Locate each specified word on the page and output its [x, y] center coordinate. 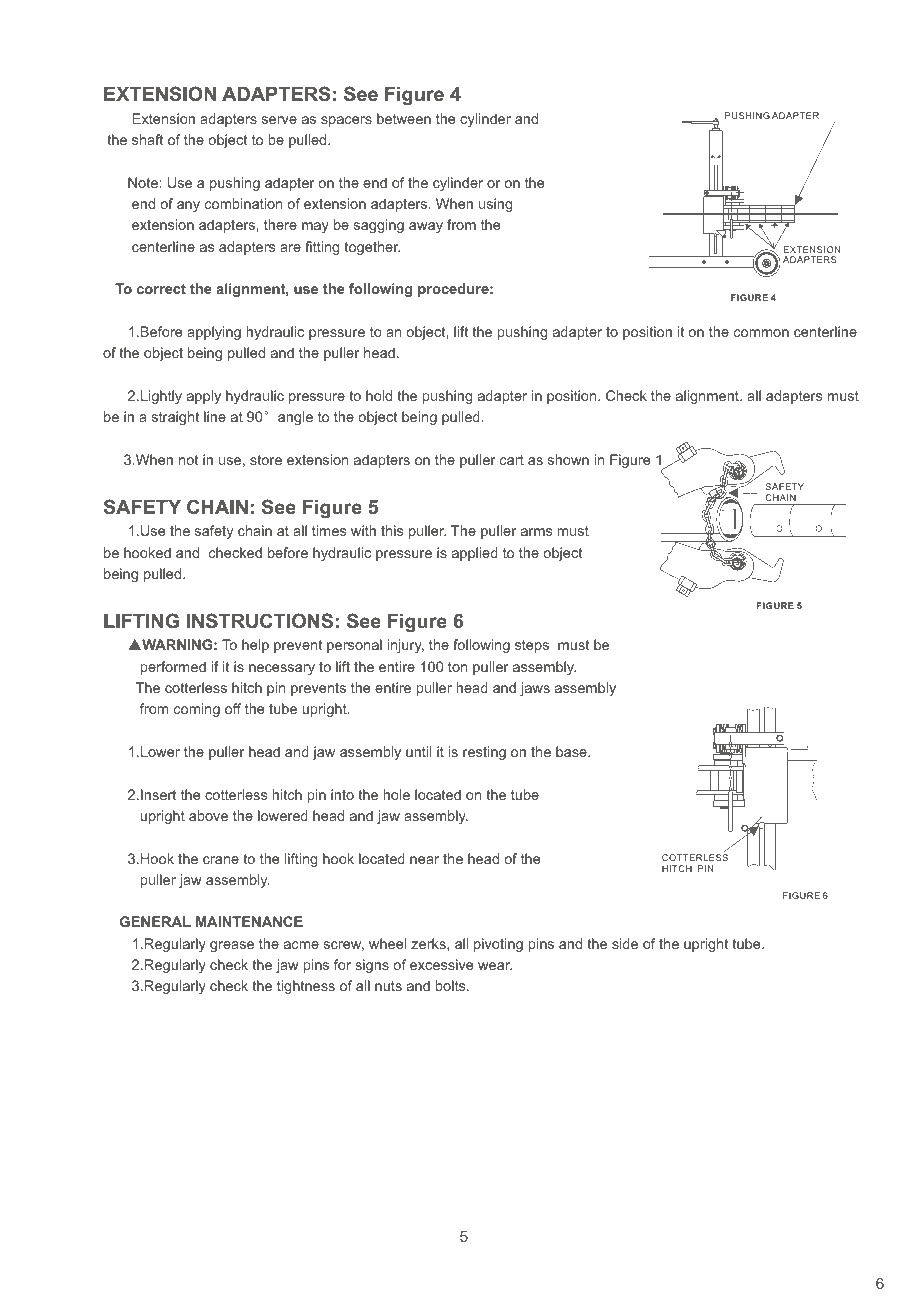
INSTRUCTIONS [260, 621]
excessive [441, 964]
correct [161, 289]
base [572, 751]
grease [232, 946]
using [495, 205]
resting [484, 753]
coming [197, 710]
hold [379, 395]
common [761, 333]
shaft [147, 139]
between [404, 118]
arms [536, 532]
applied [475, 554]
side [625, 943]
